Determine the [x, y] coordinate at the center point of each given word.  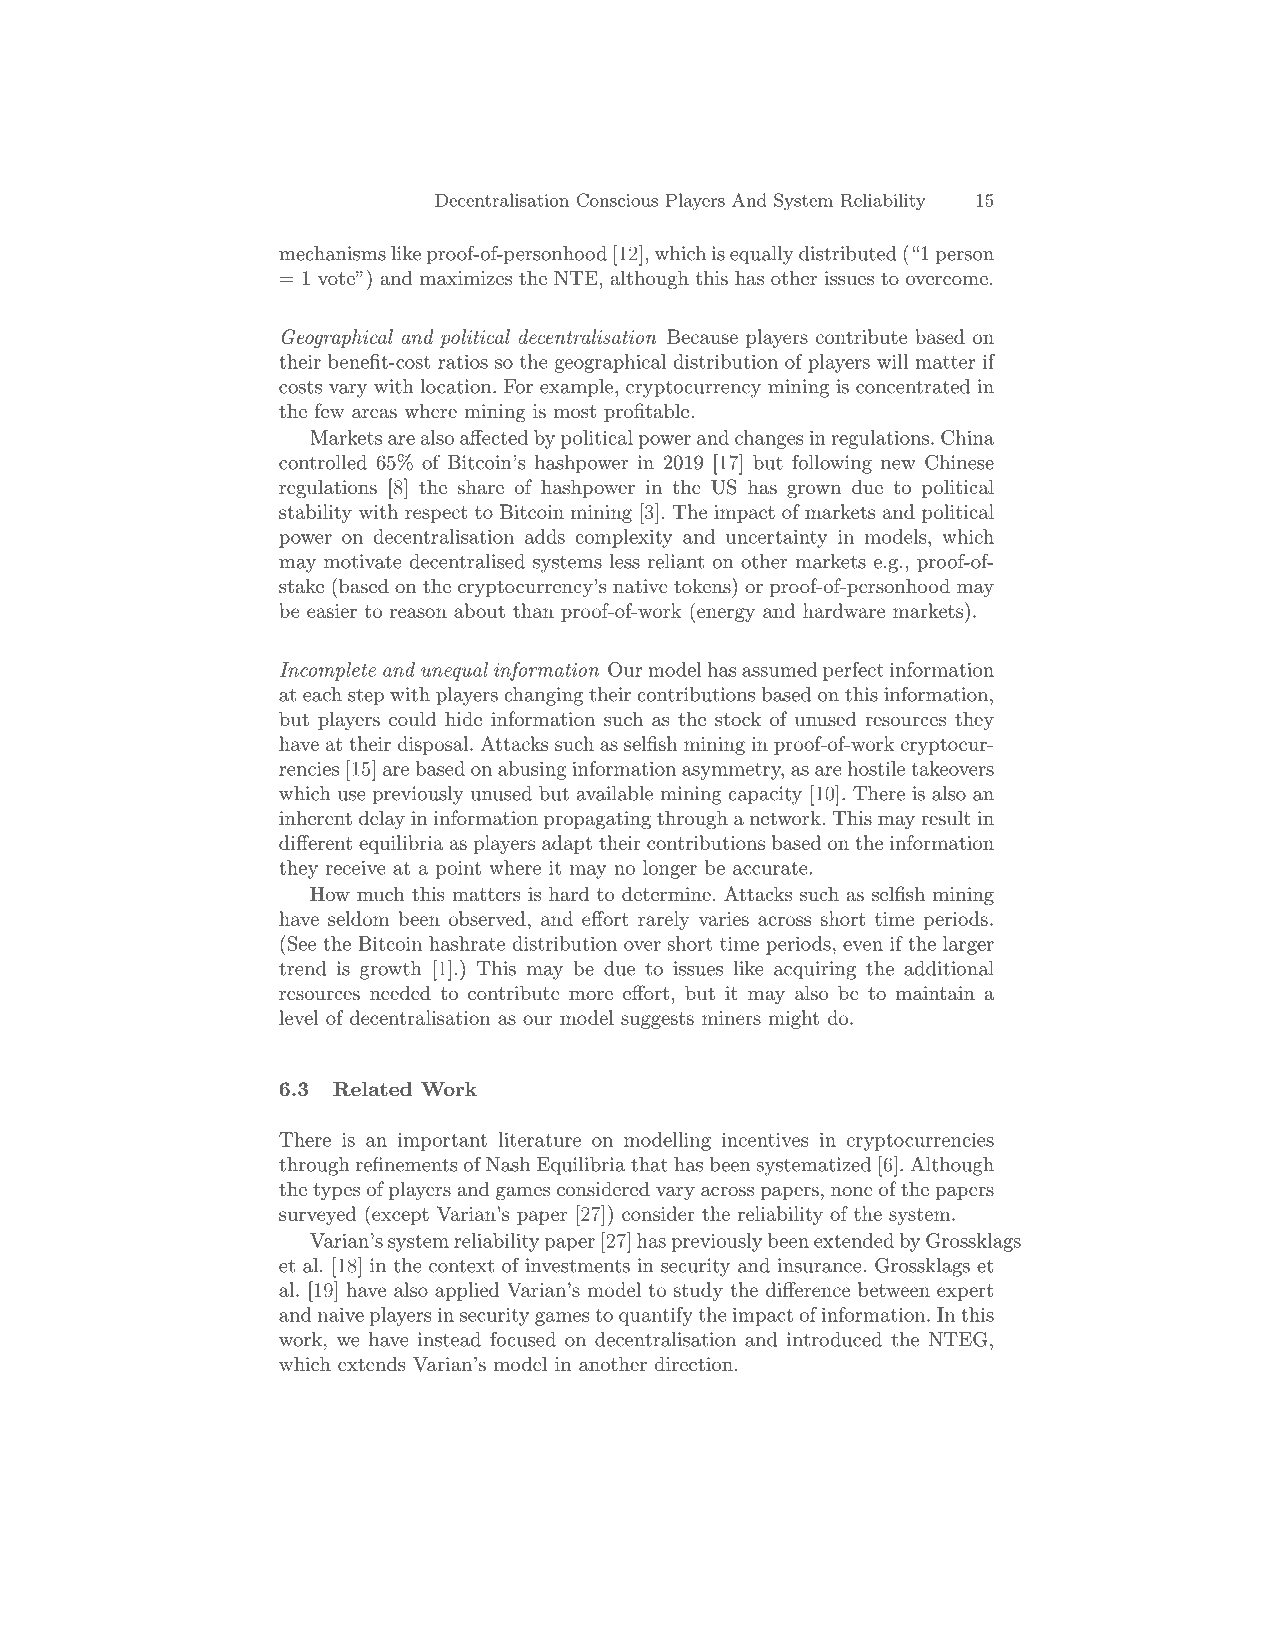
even [863, 946]
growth [391, 970]
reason [418, 613]
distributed [848, 253]
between [894, 1289]
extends [371, 1364]
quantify [656, 1316]
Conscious [617, 200]
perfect [853, 671]
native [640, 586]
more [591, 995]
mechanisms [332, 253]
